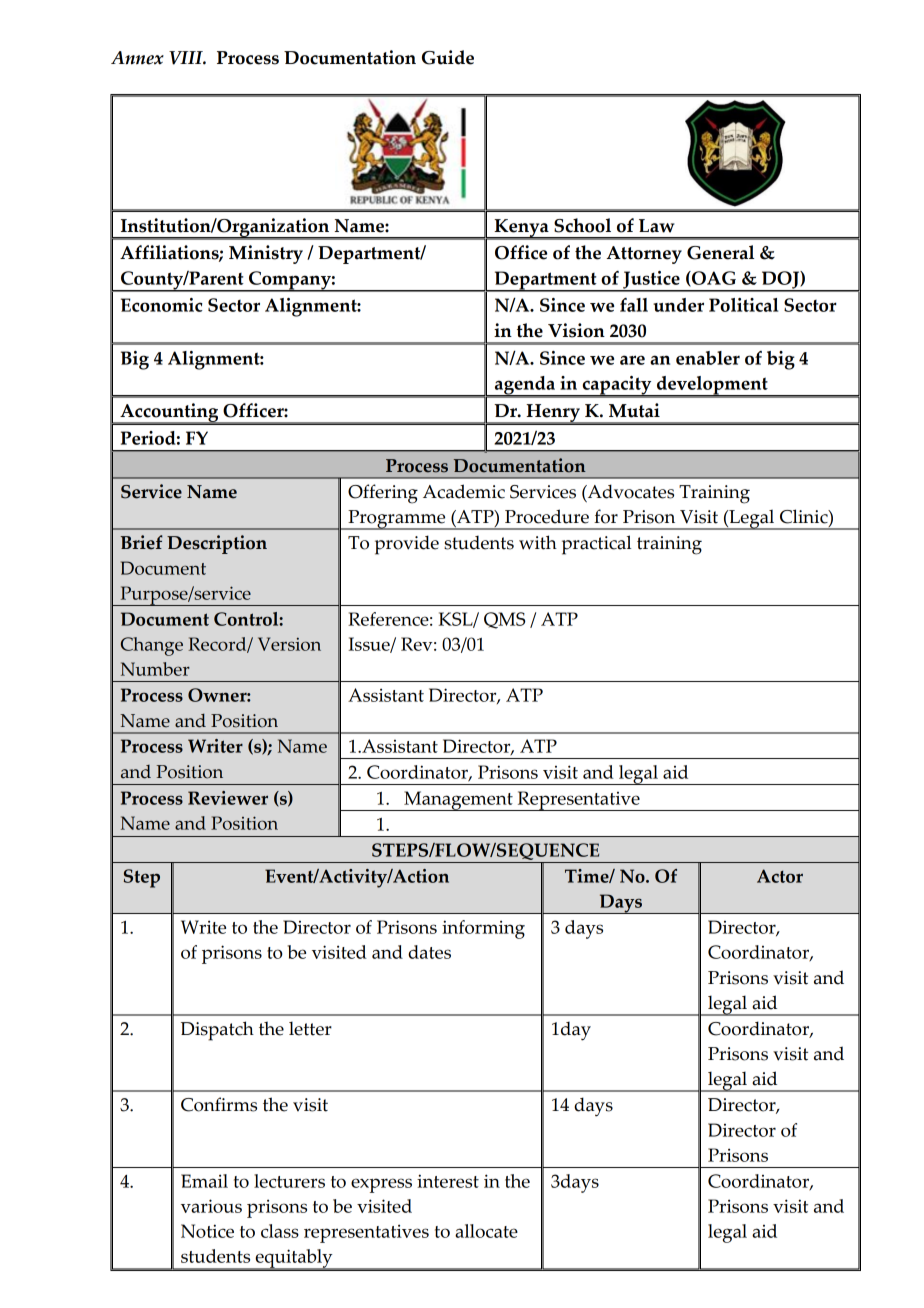 This image has width=924, height=1308. I want to click on Actor, so click(780, 876).
